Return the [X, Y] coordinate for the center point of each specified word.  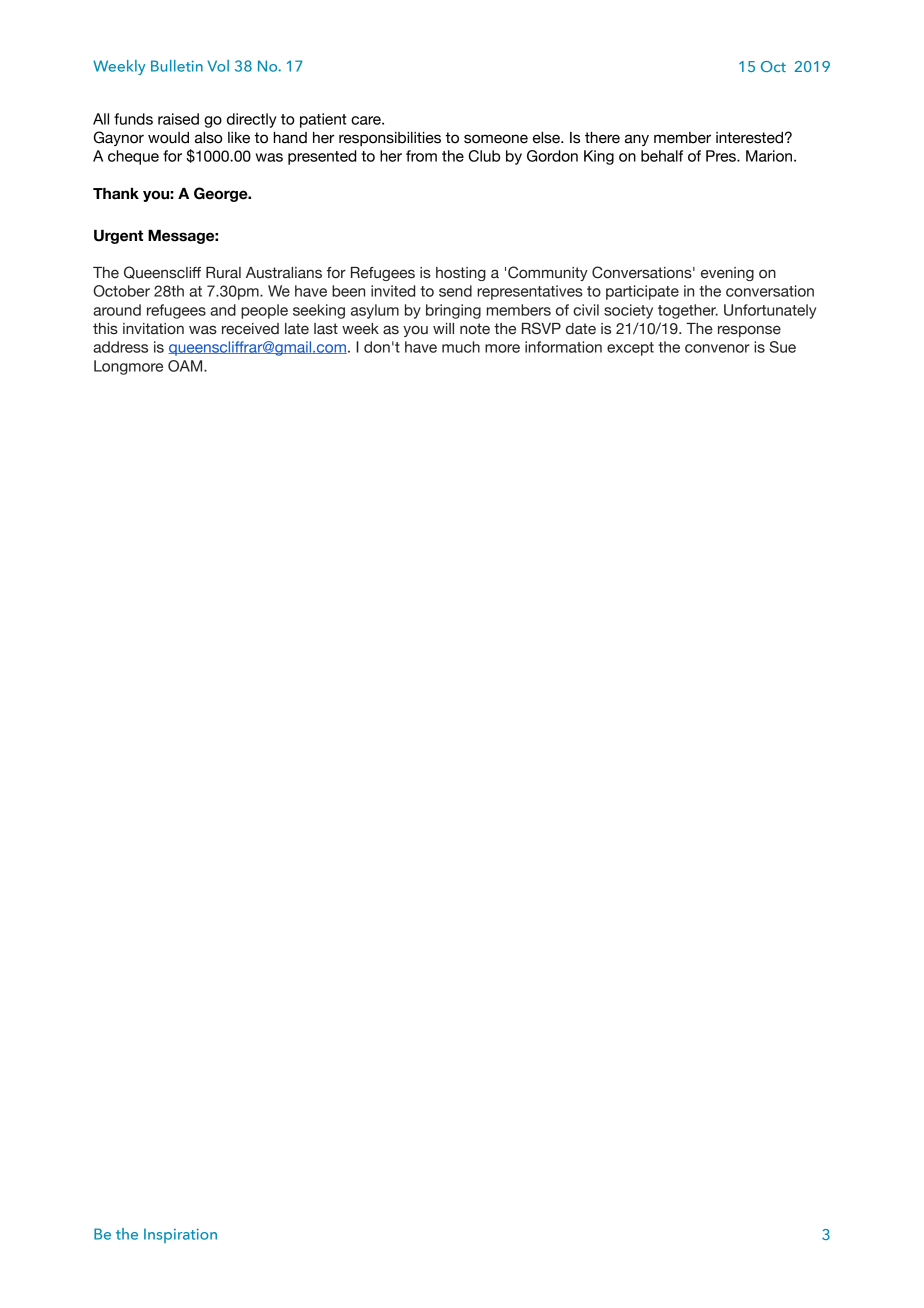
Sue [782, 347]
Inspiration [180, 1235]
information [563, 347]
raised [178, 119]
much [461, 347]
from [421, 156]
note [475, 329]
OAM [186, 366]
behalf [662, 156]
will [443, 328]
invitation [153, 329]
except [630, 349]
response [749, 331]
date [581, 329]
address [120, 347]
